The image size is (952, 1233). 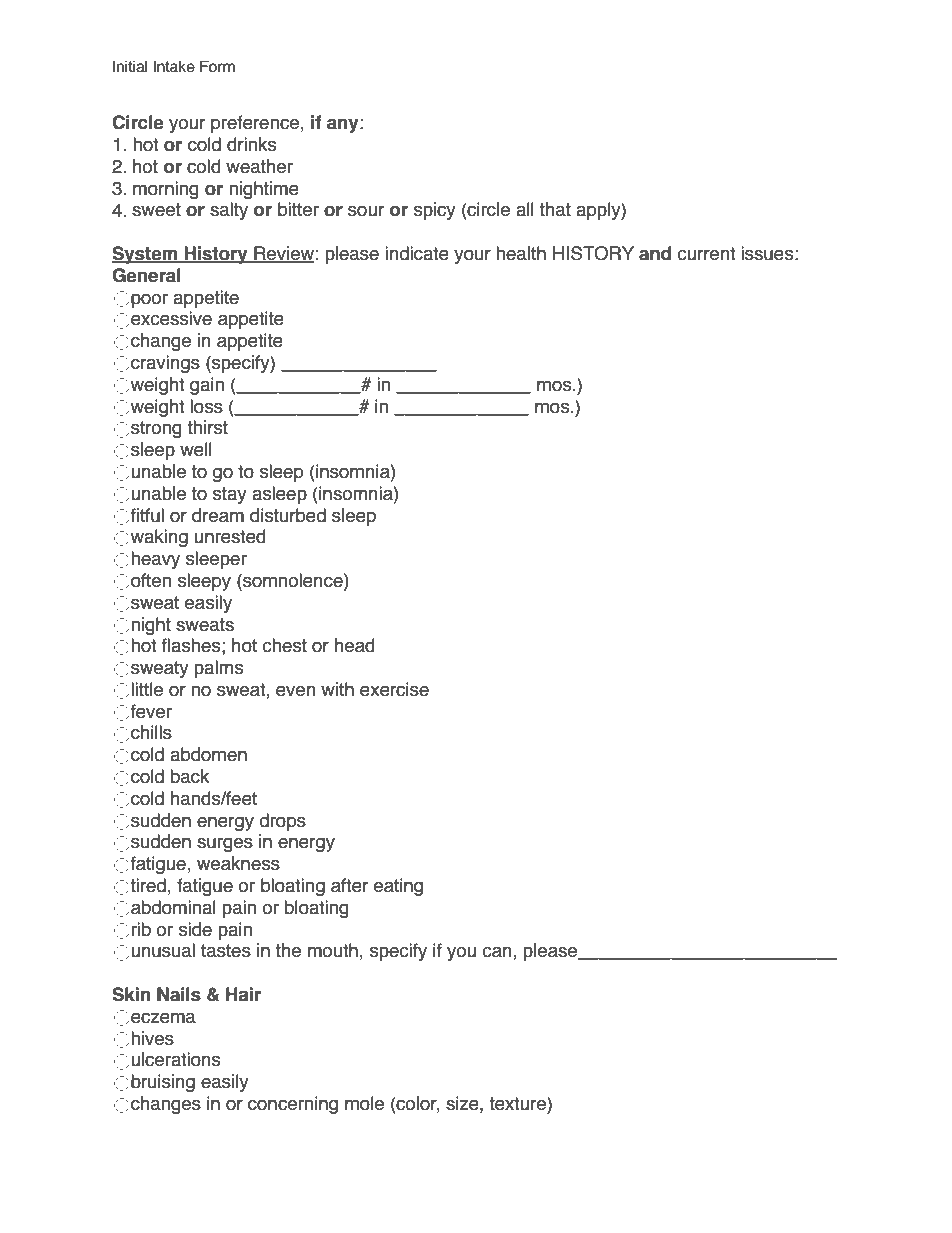 I want to click on current, so click(x=706, y=254).
